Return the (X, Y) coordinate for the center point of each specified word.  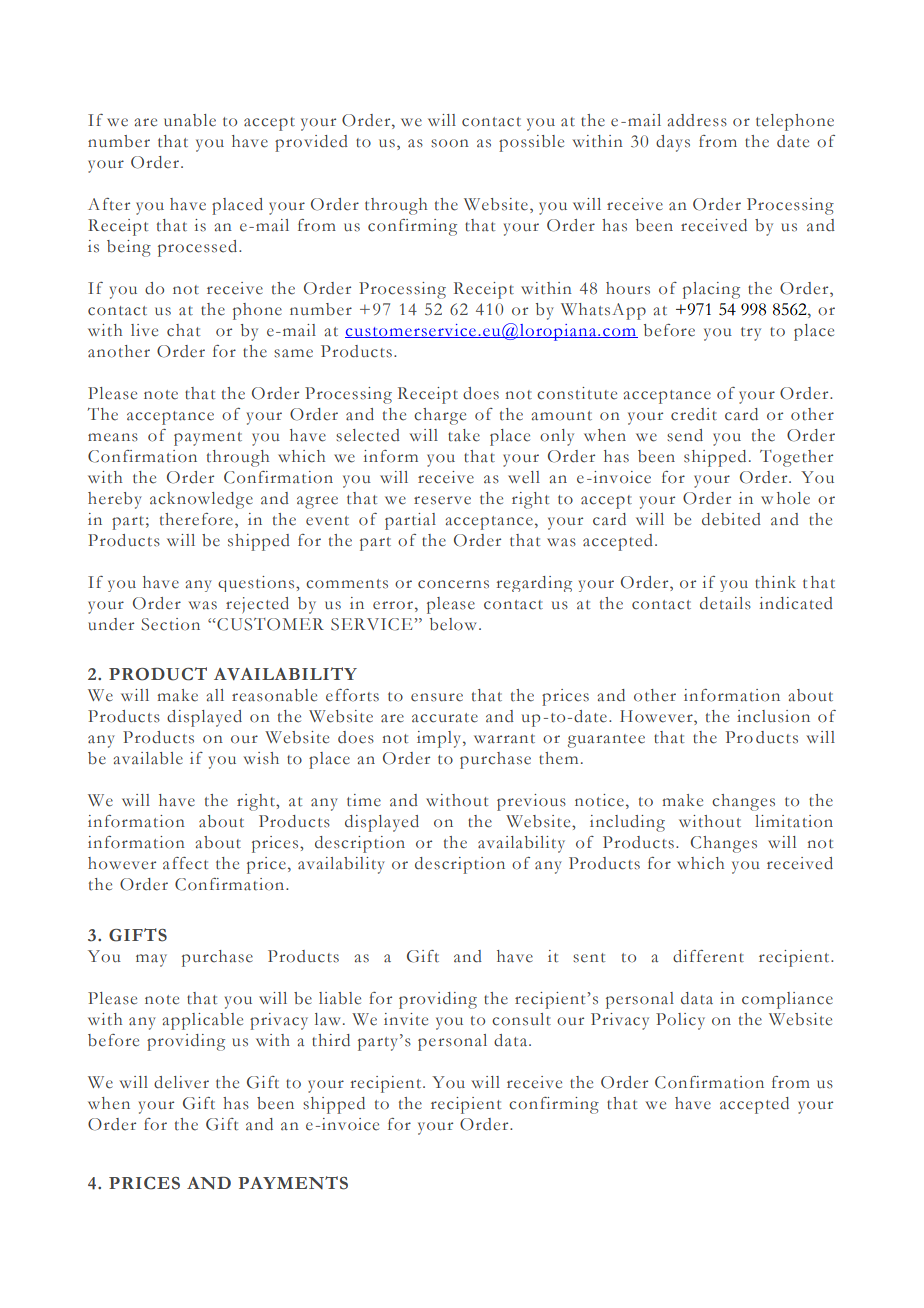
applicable (203, 1021)
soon (450, 143)
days (673, 143)
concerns (453, 584)
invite (406, 1019)
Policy (680, 1021)
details (725, 603)
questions (257, 584)
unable (190, 120)
